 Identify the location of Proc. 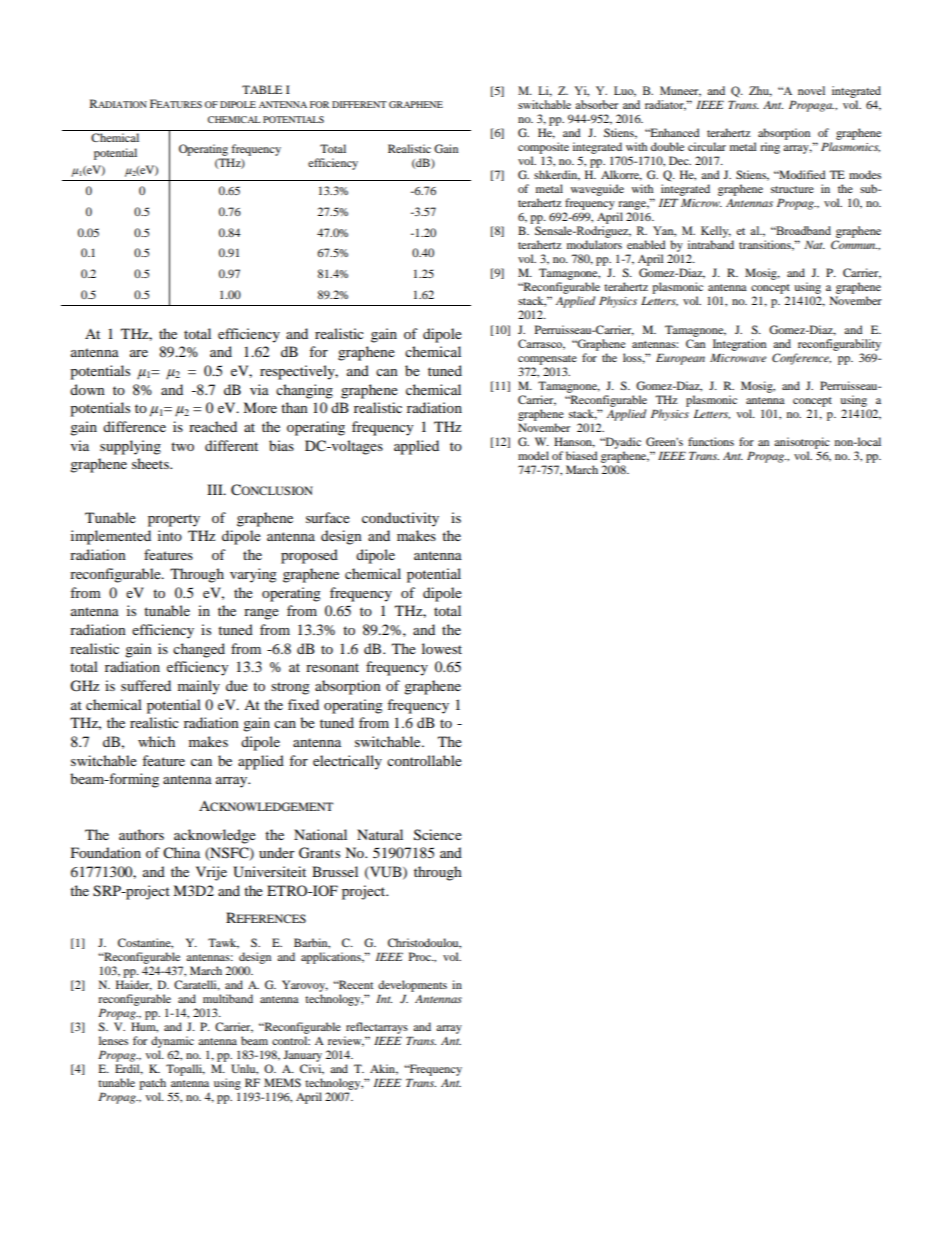
(421, 956).
